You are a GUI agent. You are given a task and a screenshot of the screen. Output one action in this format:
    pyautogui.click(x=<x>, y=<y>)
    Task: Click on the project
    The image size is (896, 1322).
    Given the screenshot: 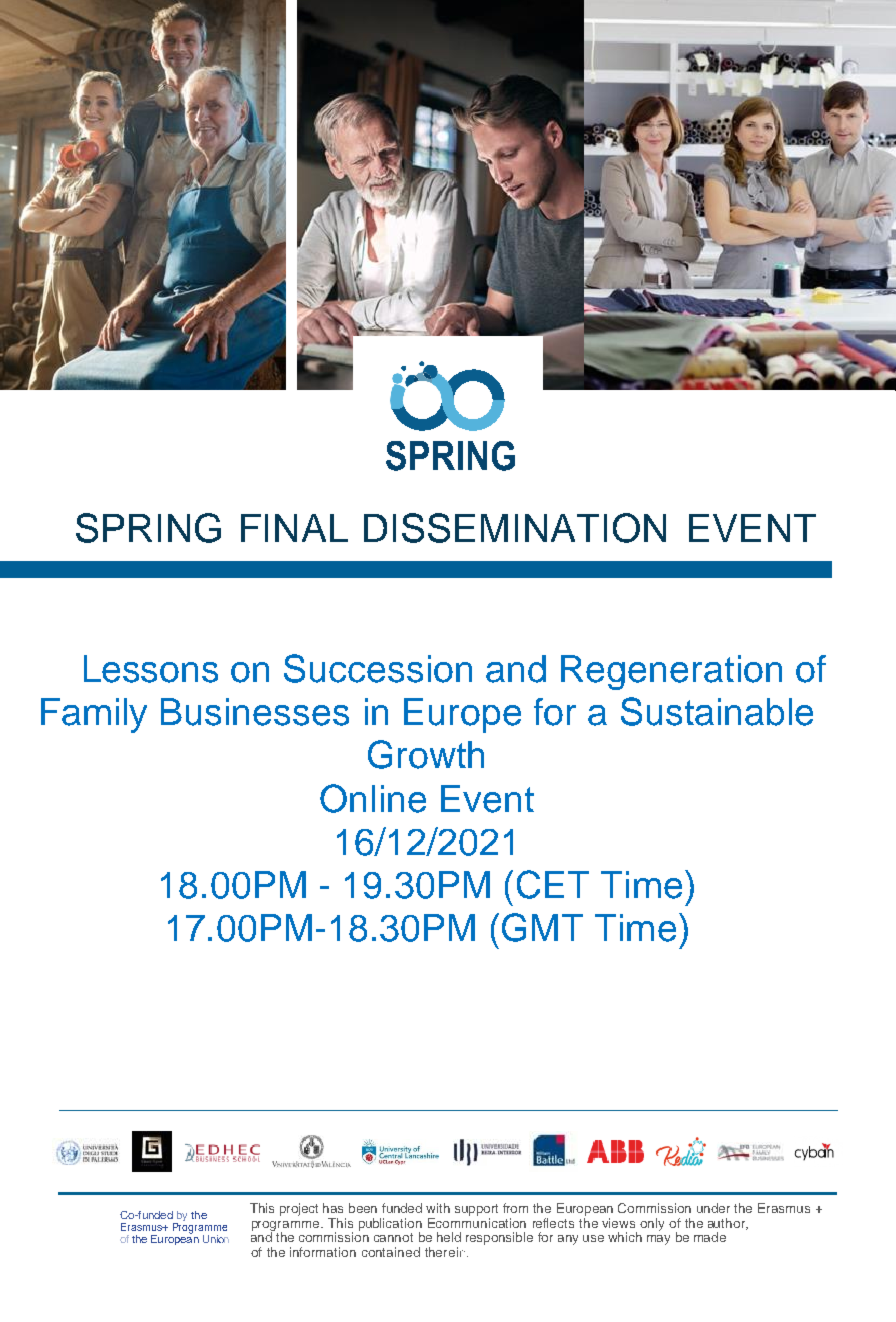 What is the action you would take?
    pyautogui.click(x=299, y=1209)
